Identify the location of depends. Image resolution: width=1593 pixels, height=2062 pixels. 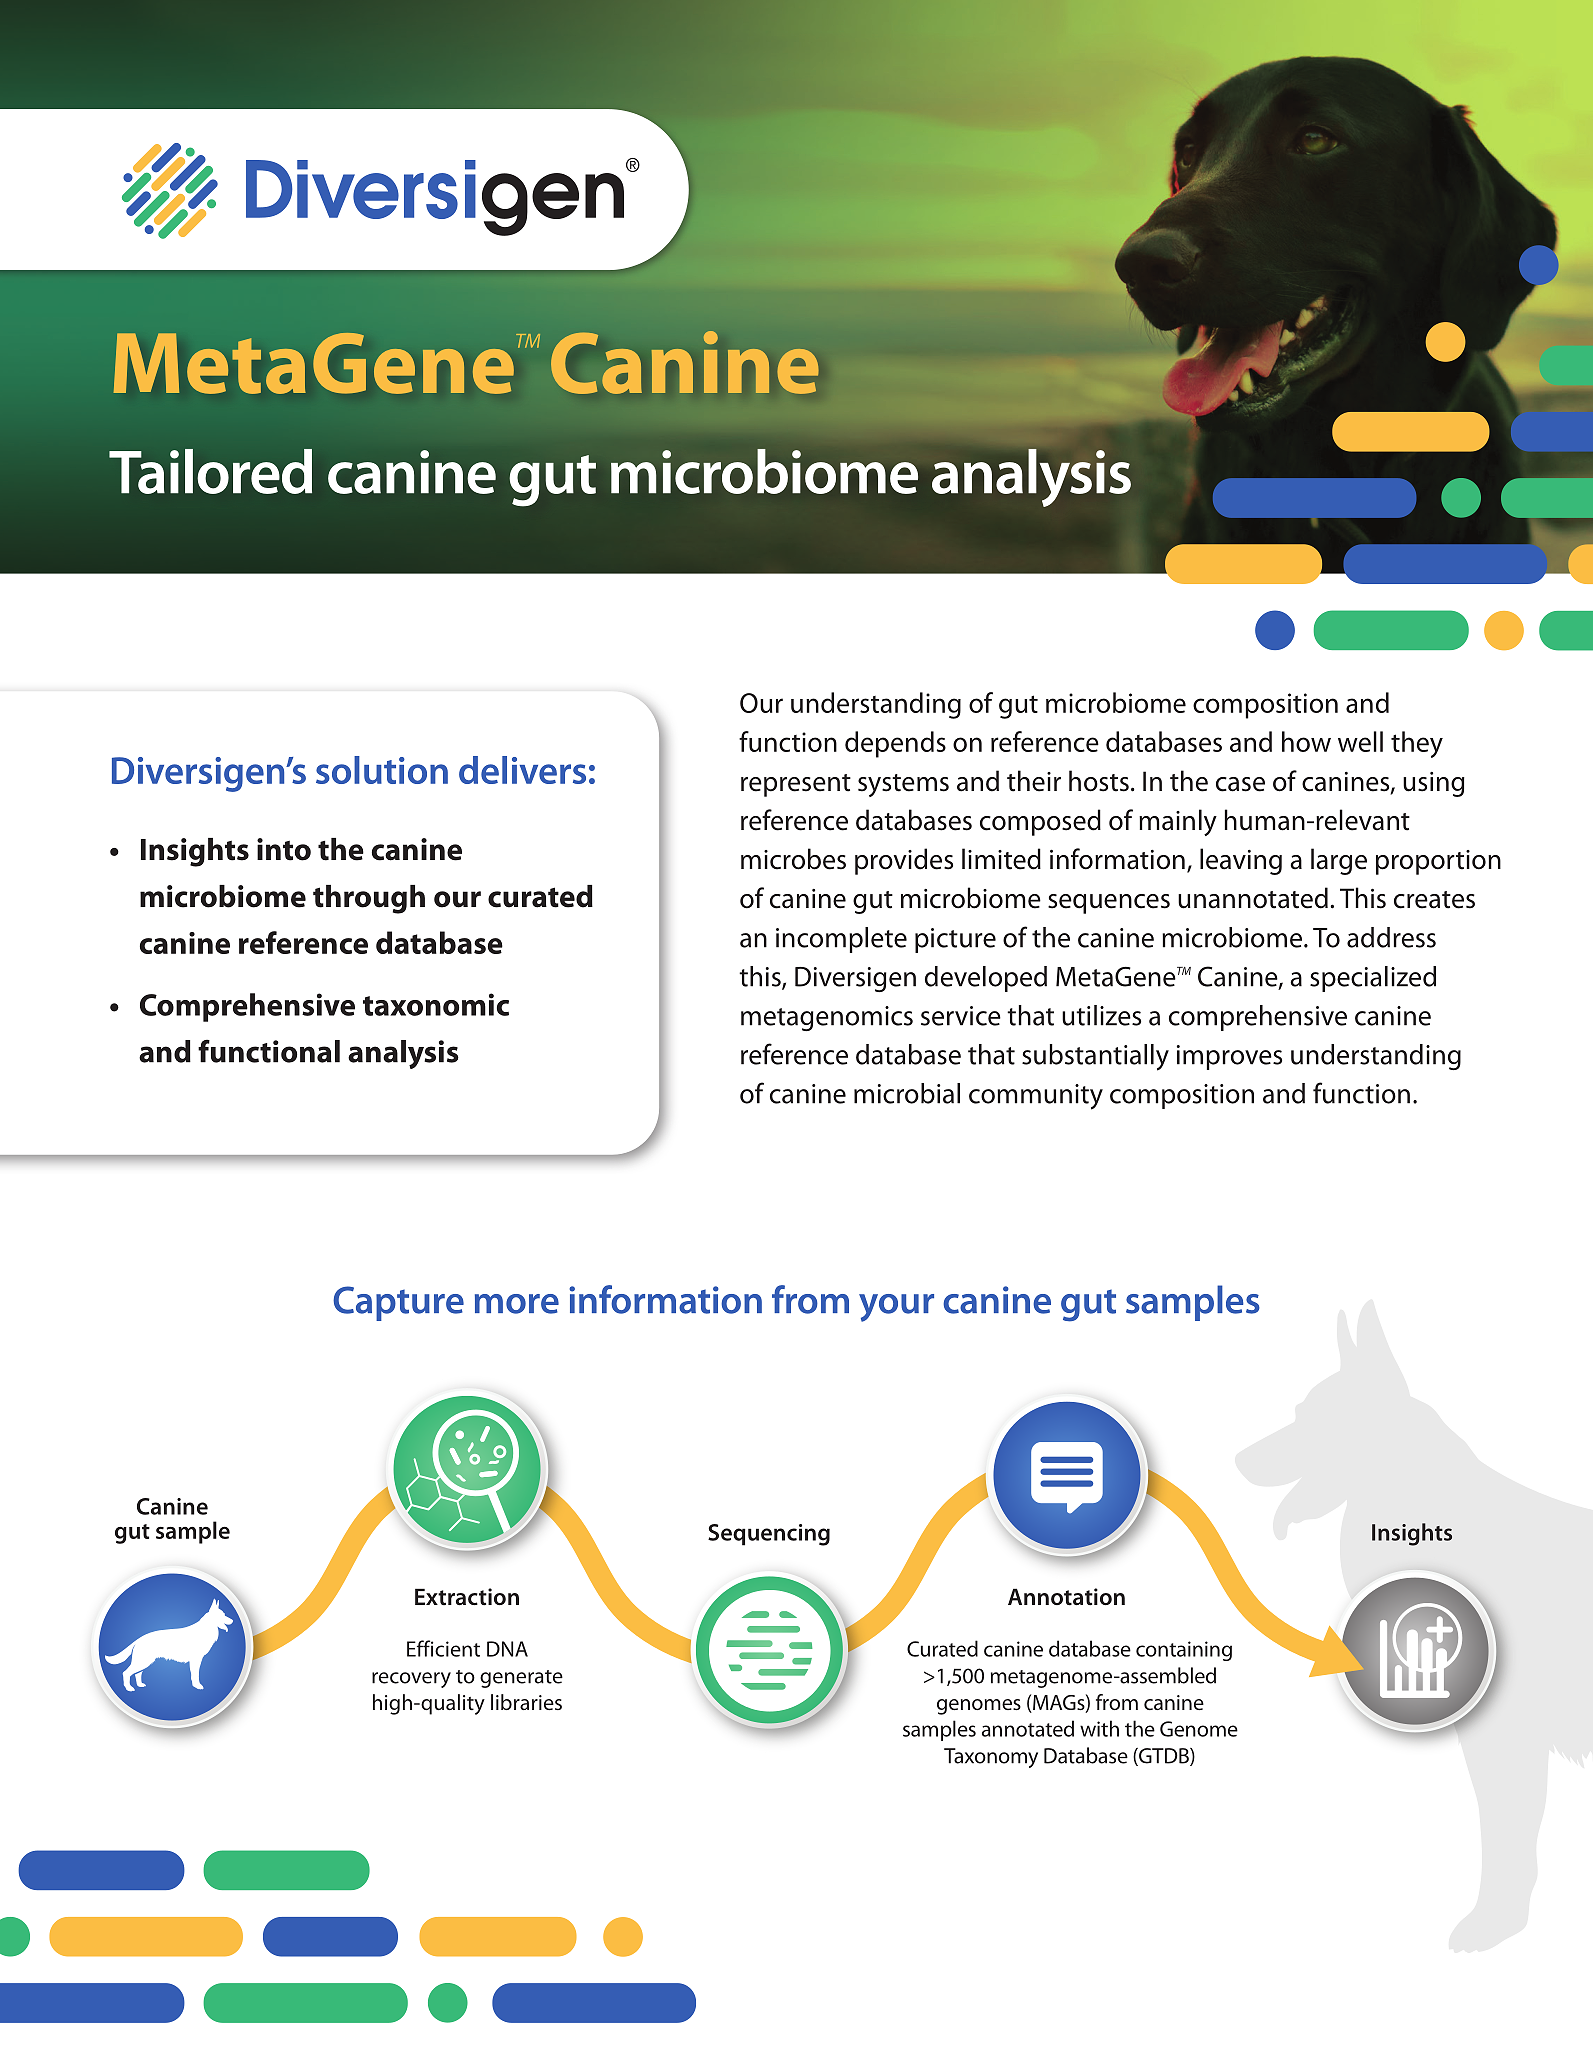
(895, 744).
